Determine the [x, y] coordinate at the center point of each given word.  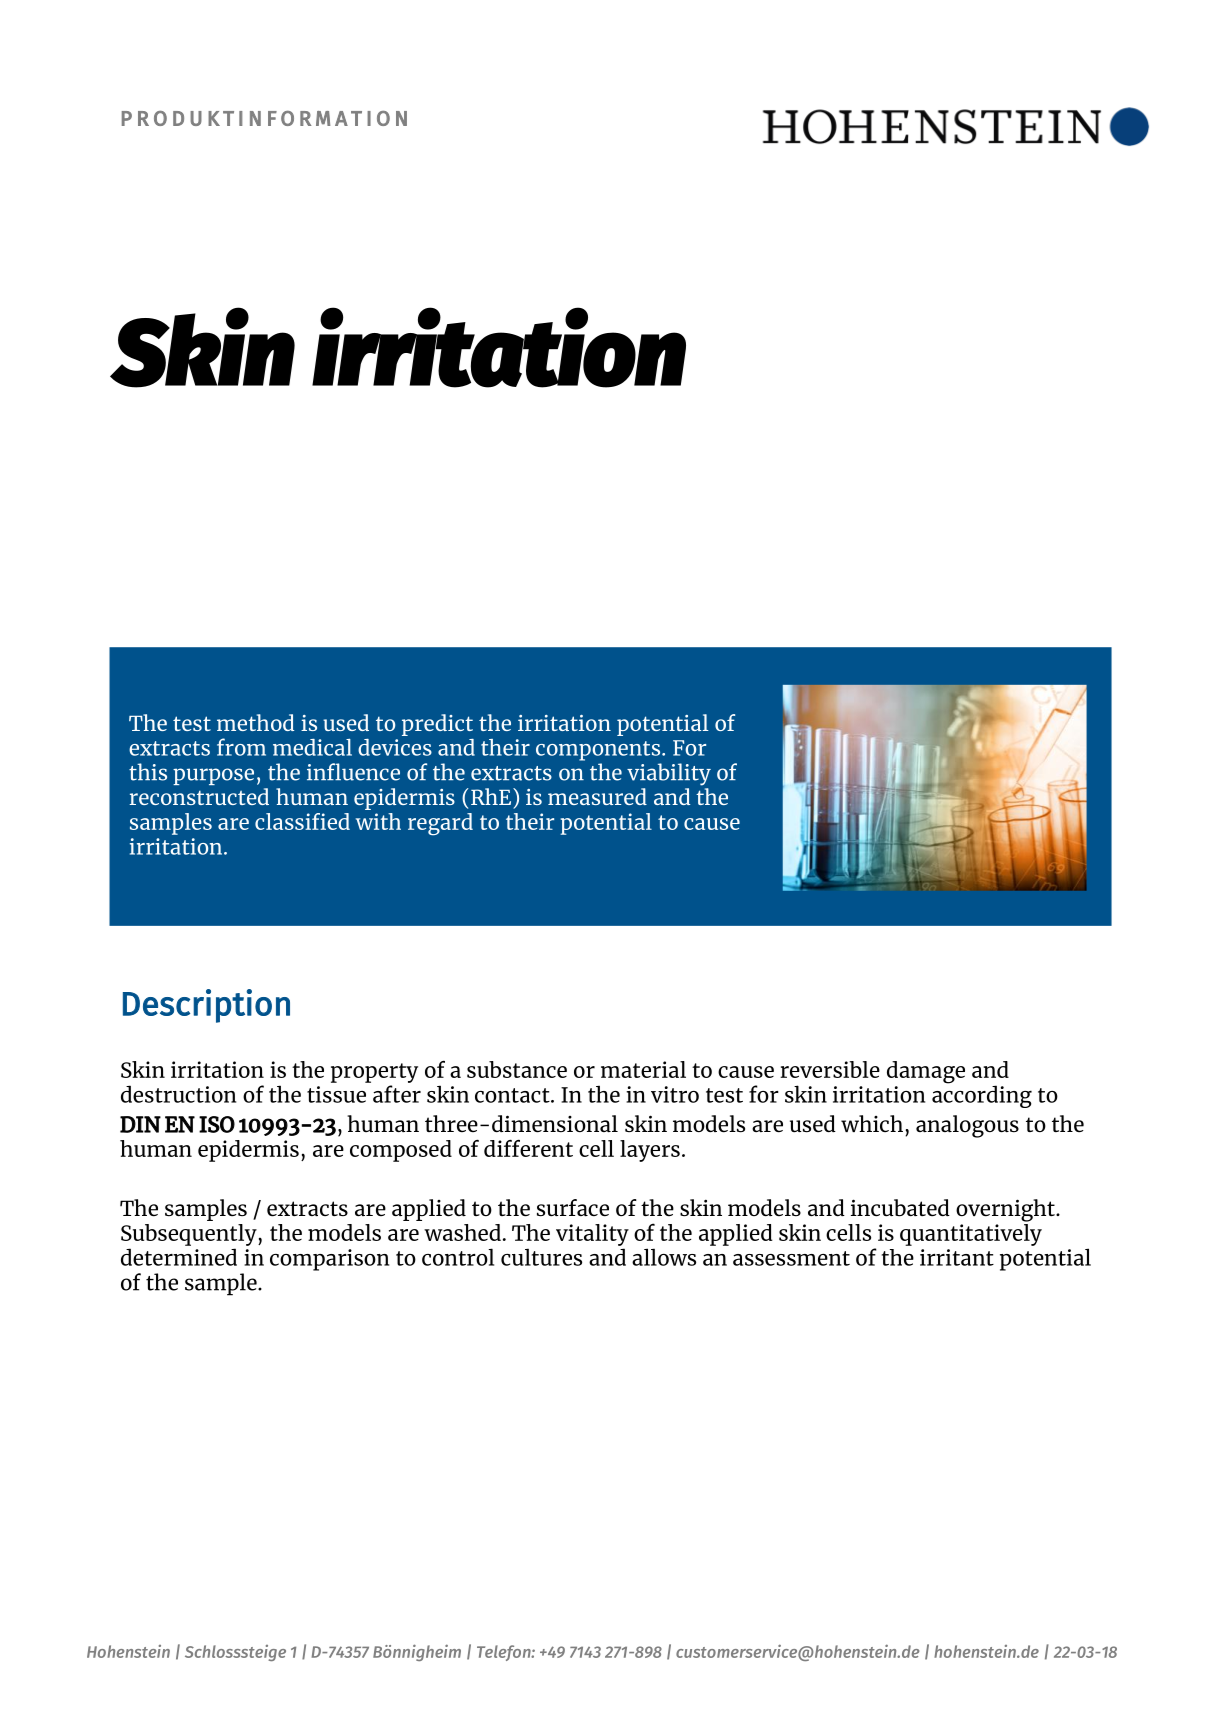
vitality [592, 1235]
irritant [957, 1257]
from [241, 747]
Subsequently [190, 1235]
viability [669, 774]
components [599, 751]
